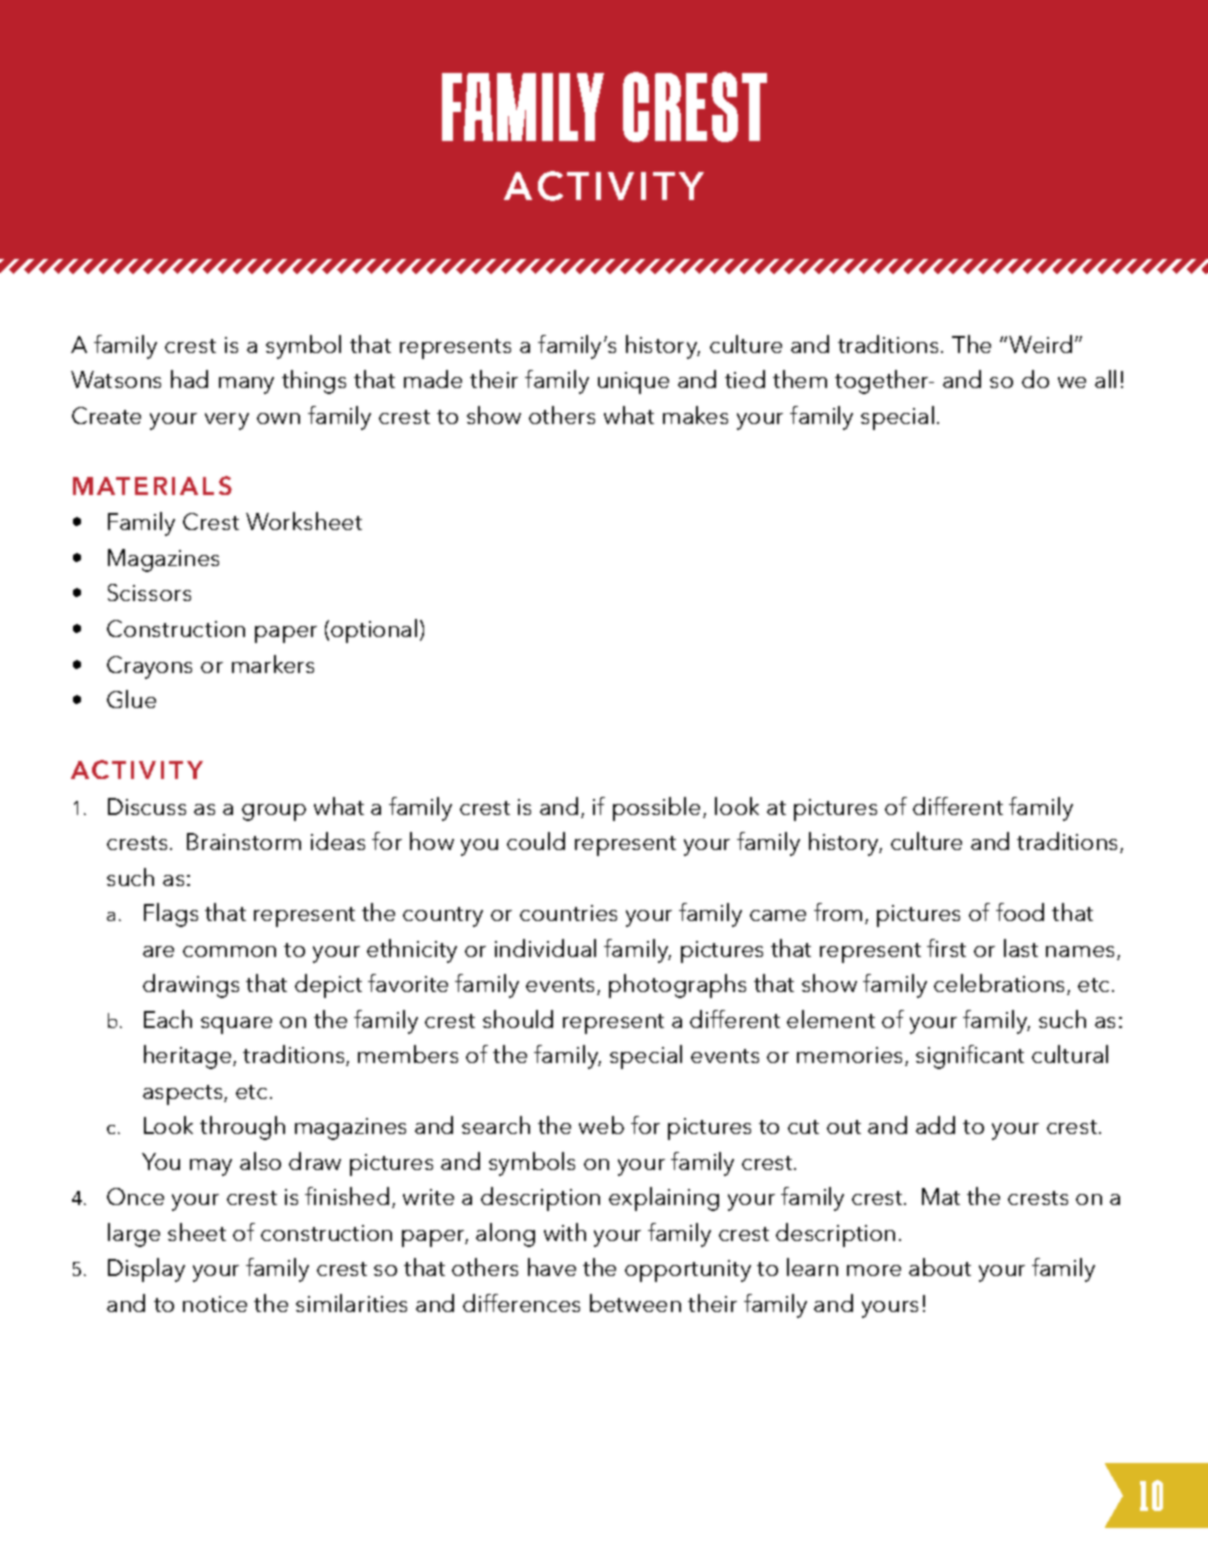  I want to click on Brainstorm, so click(244, 841).
